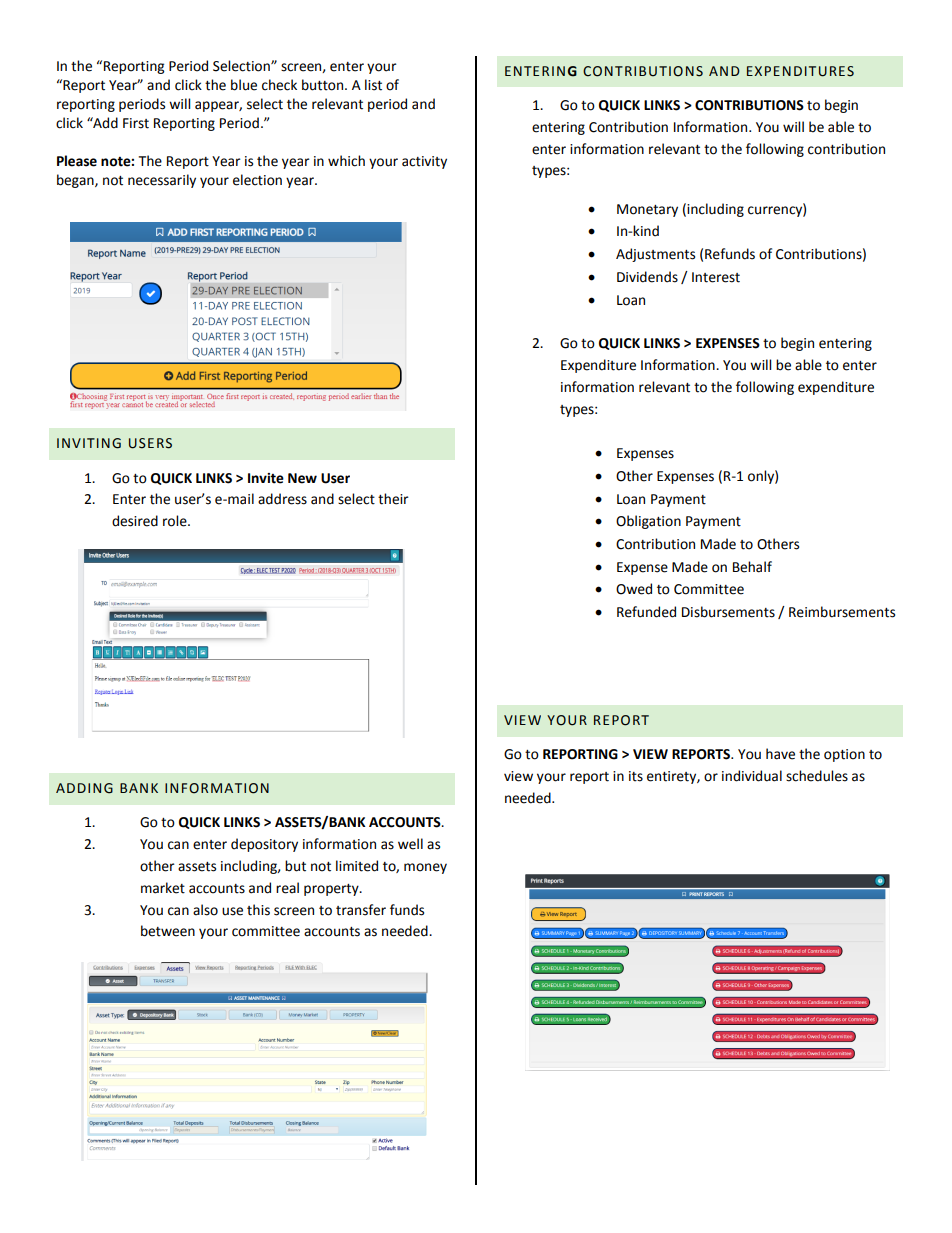 The height and width of the image is (1233, 952). Describe the element at coordinates (176, 521) in the image. I see `role` at that location.
